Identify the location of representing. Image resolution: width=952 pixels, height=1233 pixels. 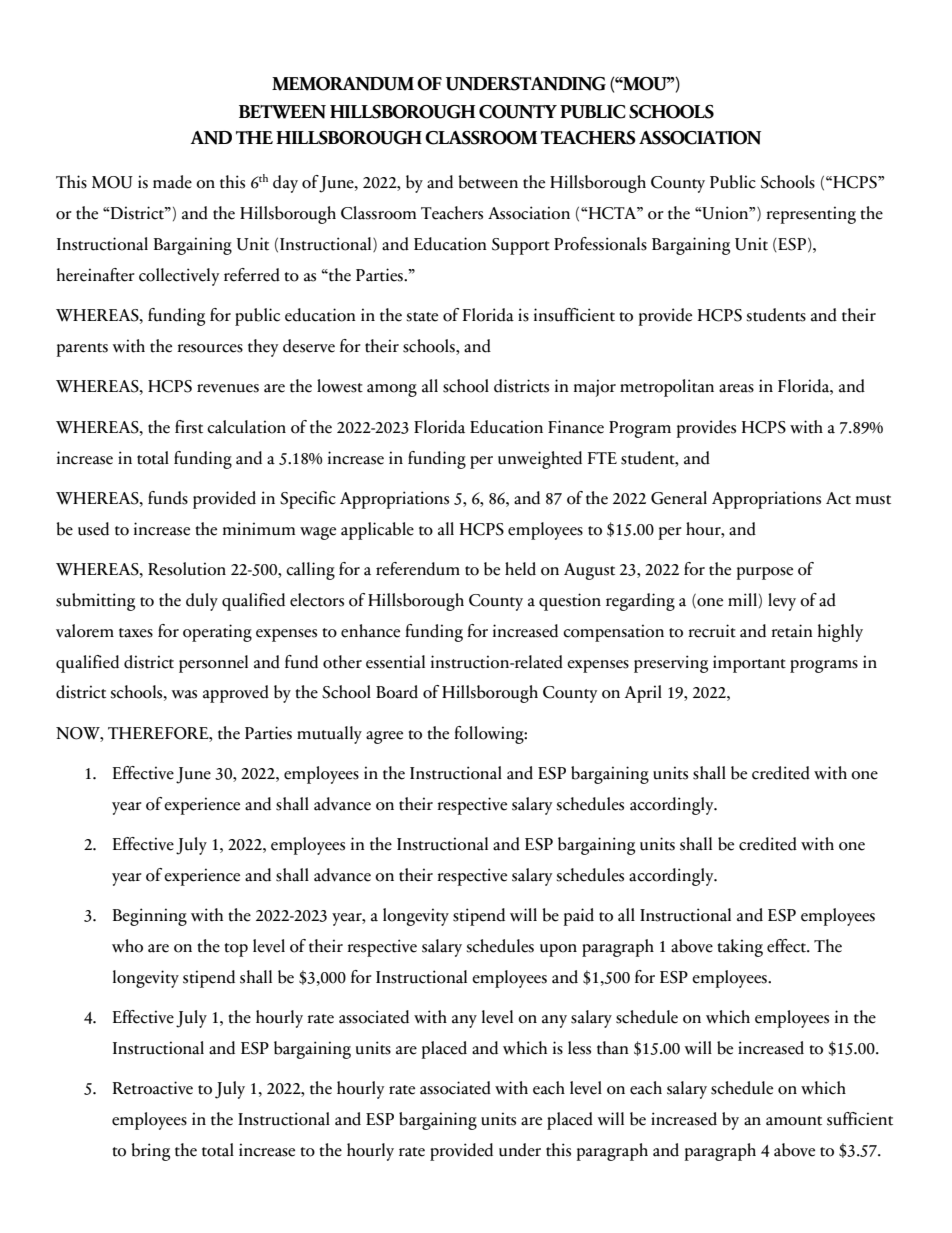
(811, 215).
